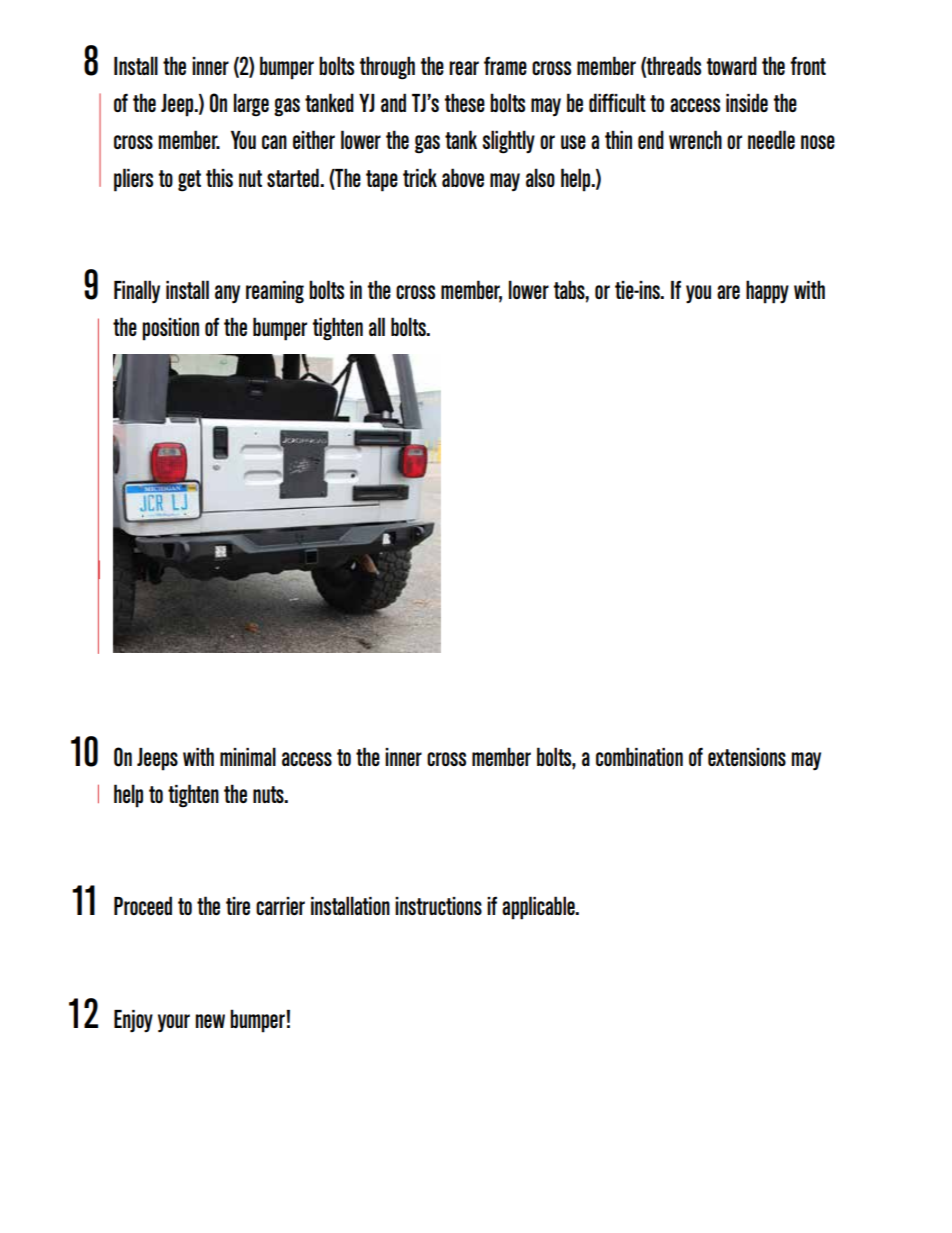  Describe the element at coordinates (747, 102) in the screenshot. I see `inside` at that location.
